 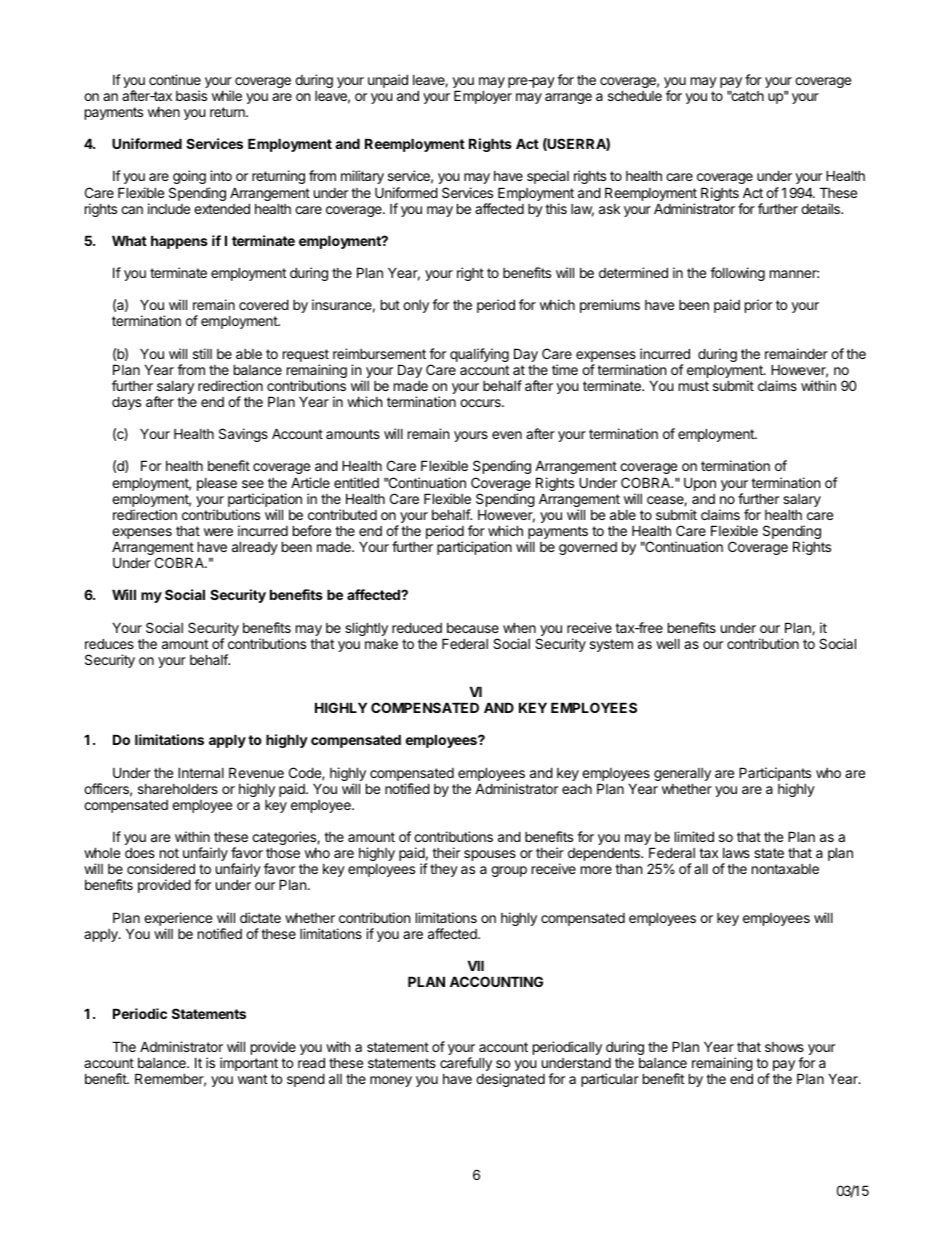 What do you see at coordinates (201, 772) in the screenshot?
I see `Internal` at bounding box center [201, 772].
